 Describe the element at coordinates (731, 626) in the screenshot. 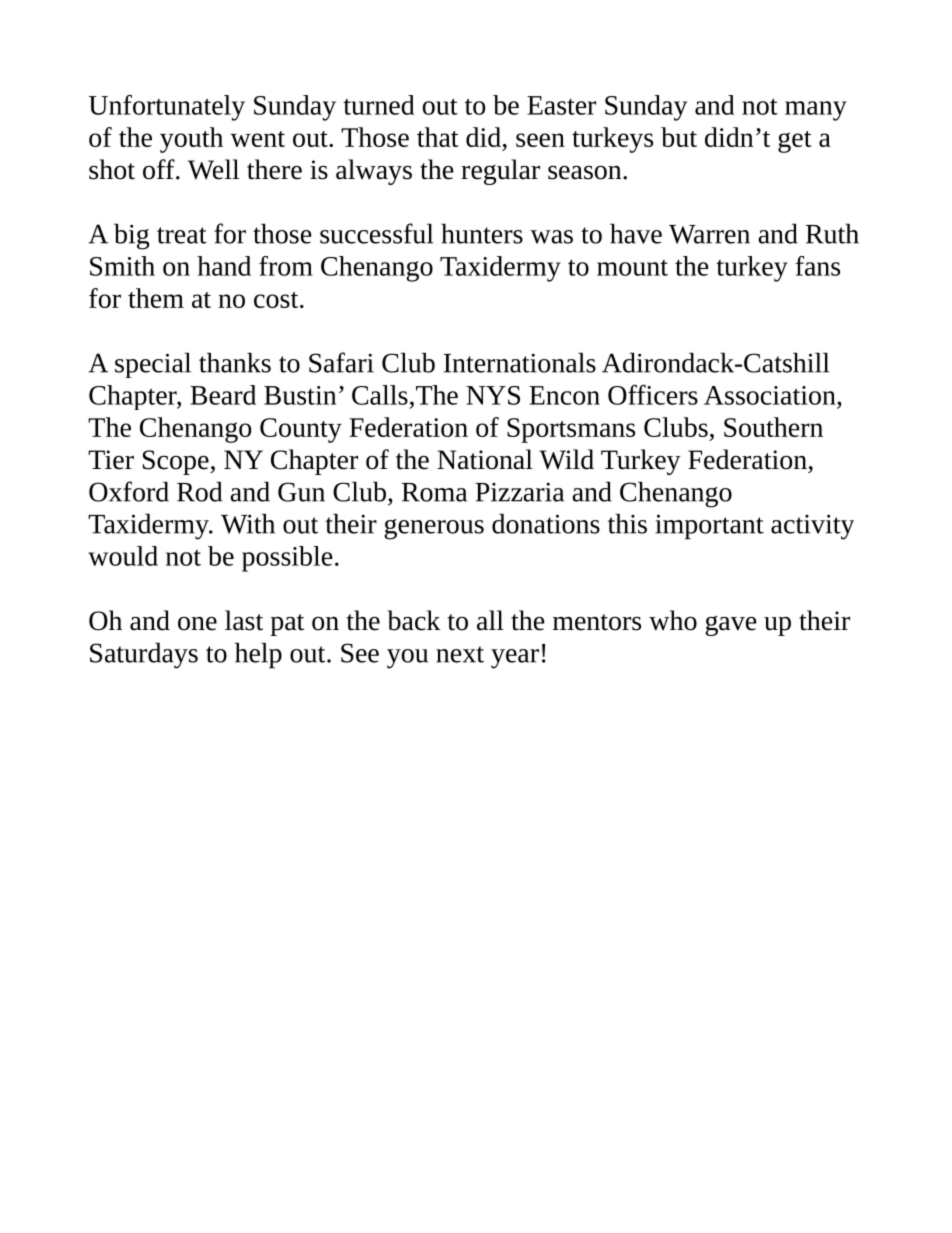

I see `gave` at that location.
